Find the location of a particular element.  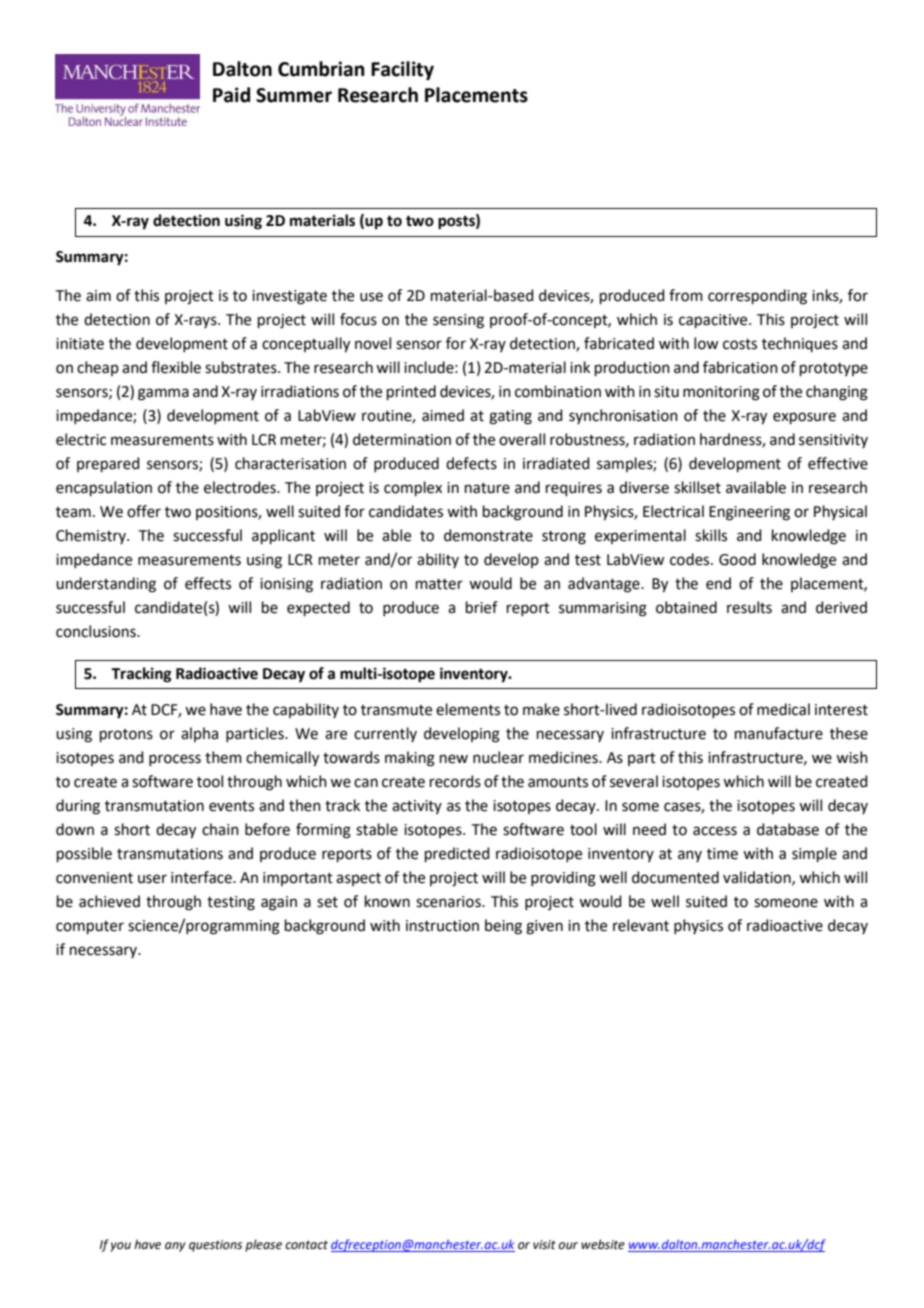

corresponding is located at coordinates (757, 297).
